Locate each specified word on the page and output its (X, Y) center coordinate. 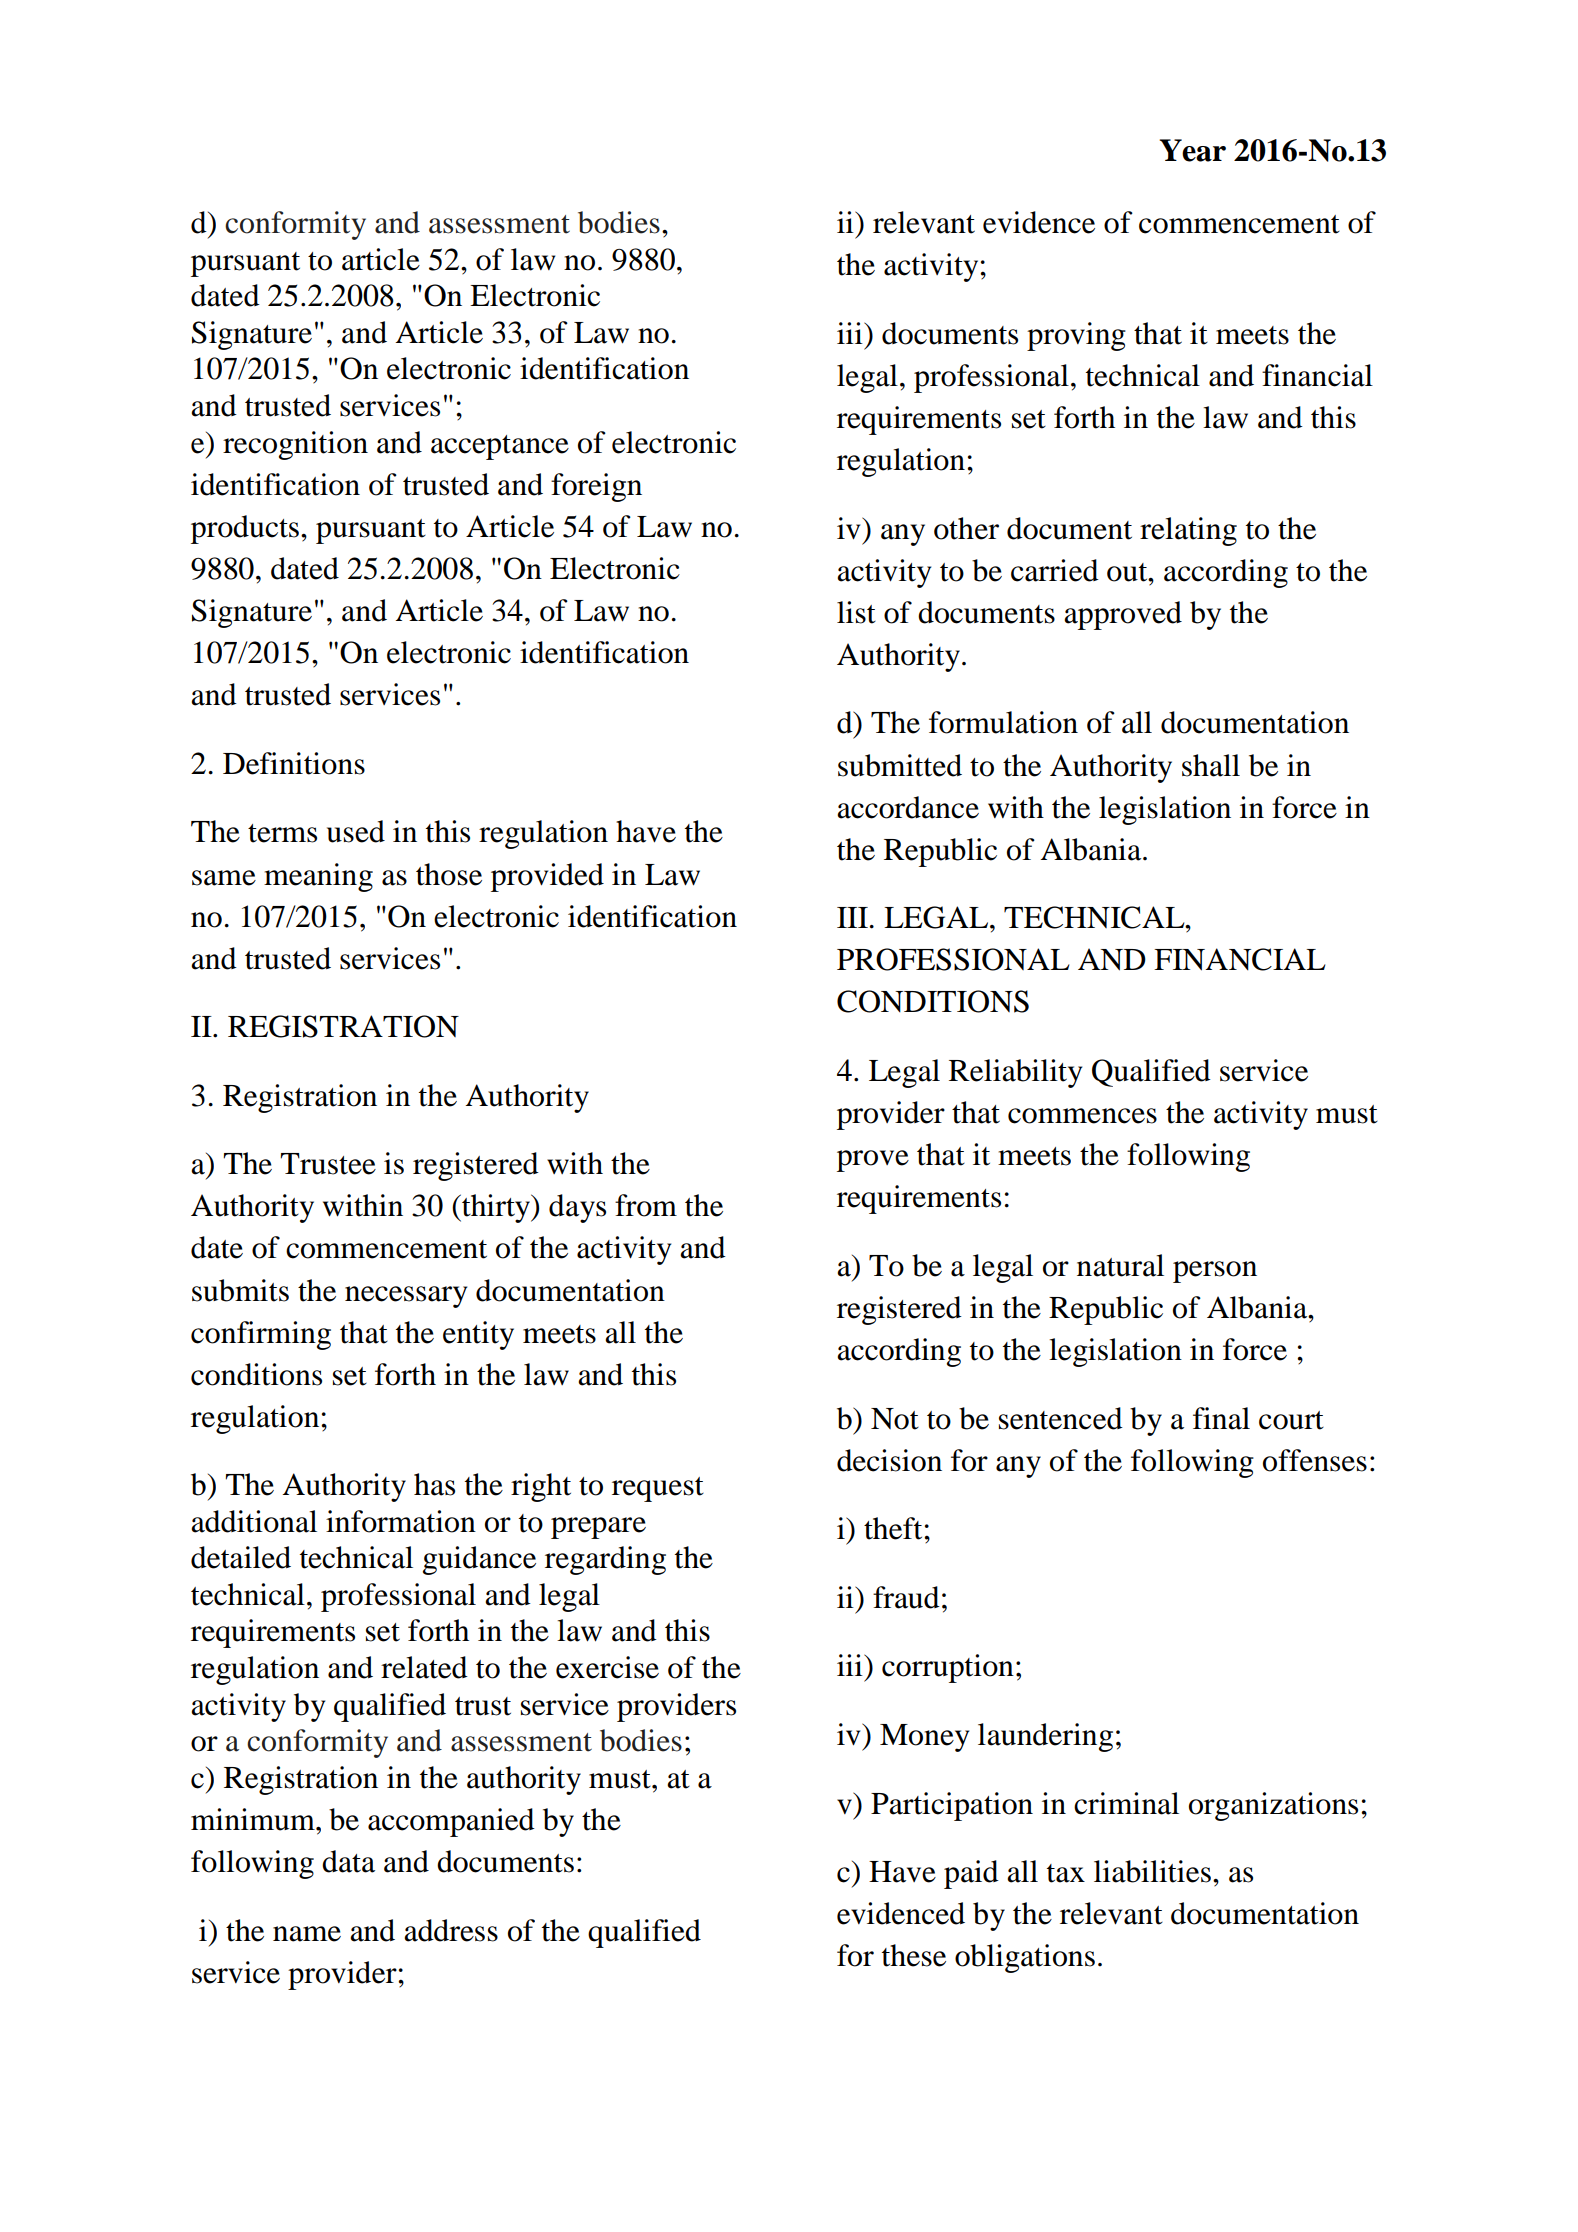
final (1221, 1418)
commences (1082, 1116)
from (646, 1205)
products (245, 529)
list (856, 612)
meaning (318, 877)
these (914, 1955)
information (401, 1521)
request (658, 1489)
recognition (295, 445)
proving (1076, 336)
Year (1192, 150)
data (348, 1861)
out (1128, 572)
